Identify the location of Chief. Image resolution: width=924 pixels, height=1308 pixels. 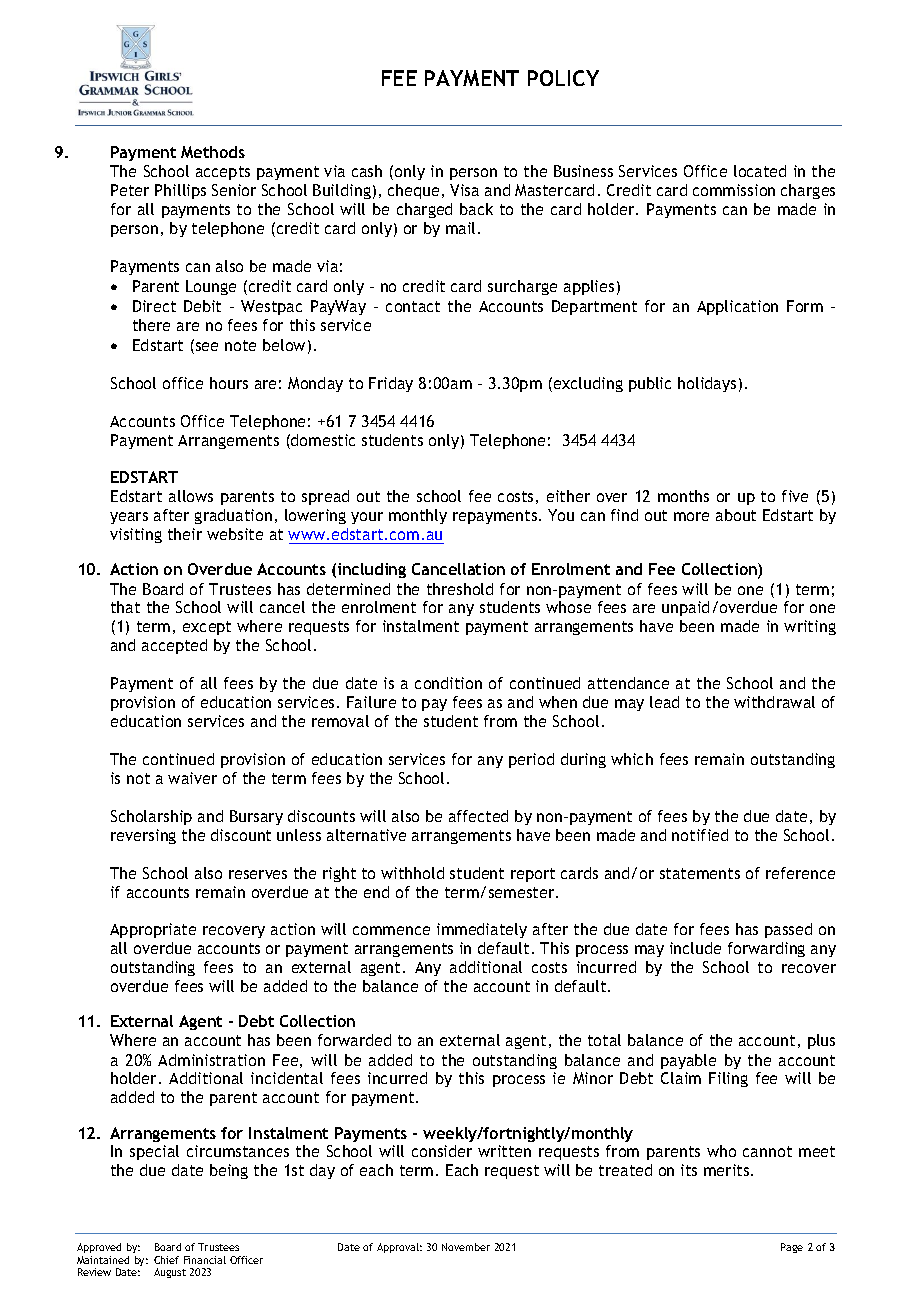
(166, 1260).
